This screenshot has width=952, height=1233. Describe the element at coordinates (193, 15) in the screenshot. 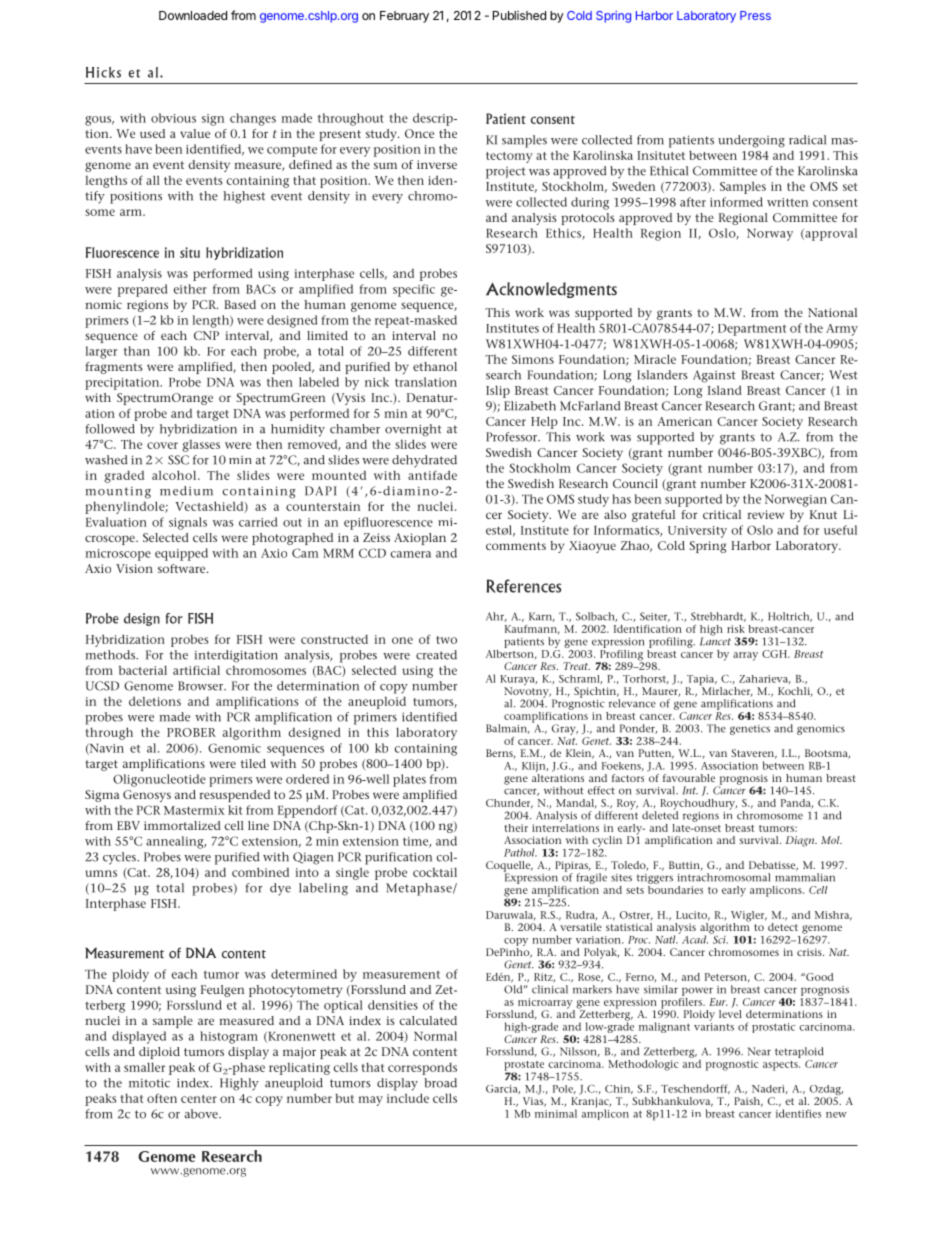

I see `Downloaded` at that location.
